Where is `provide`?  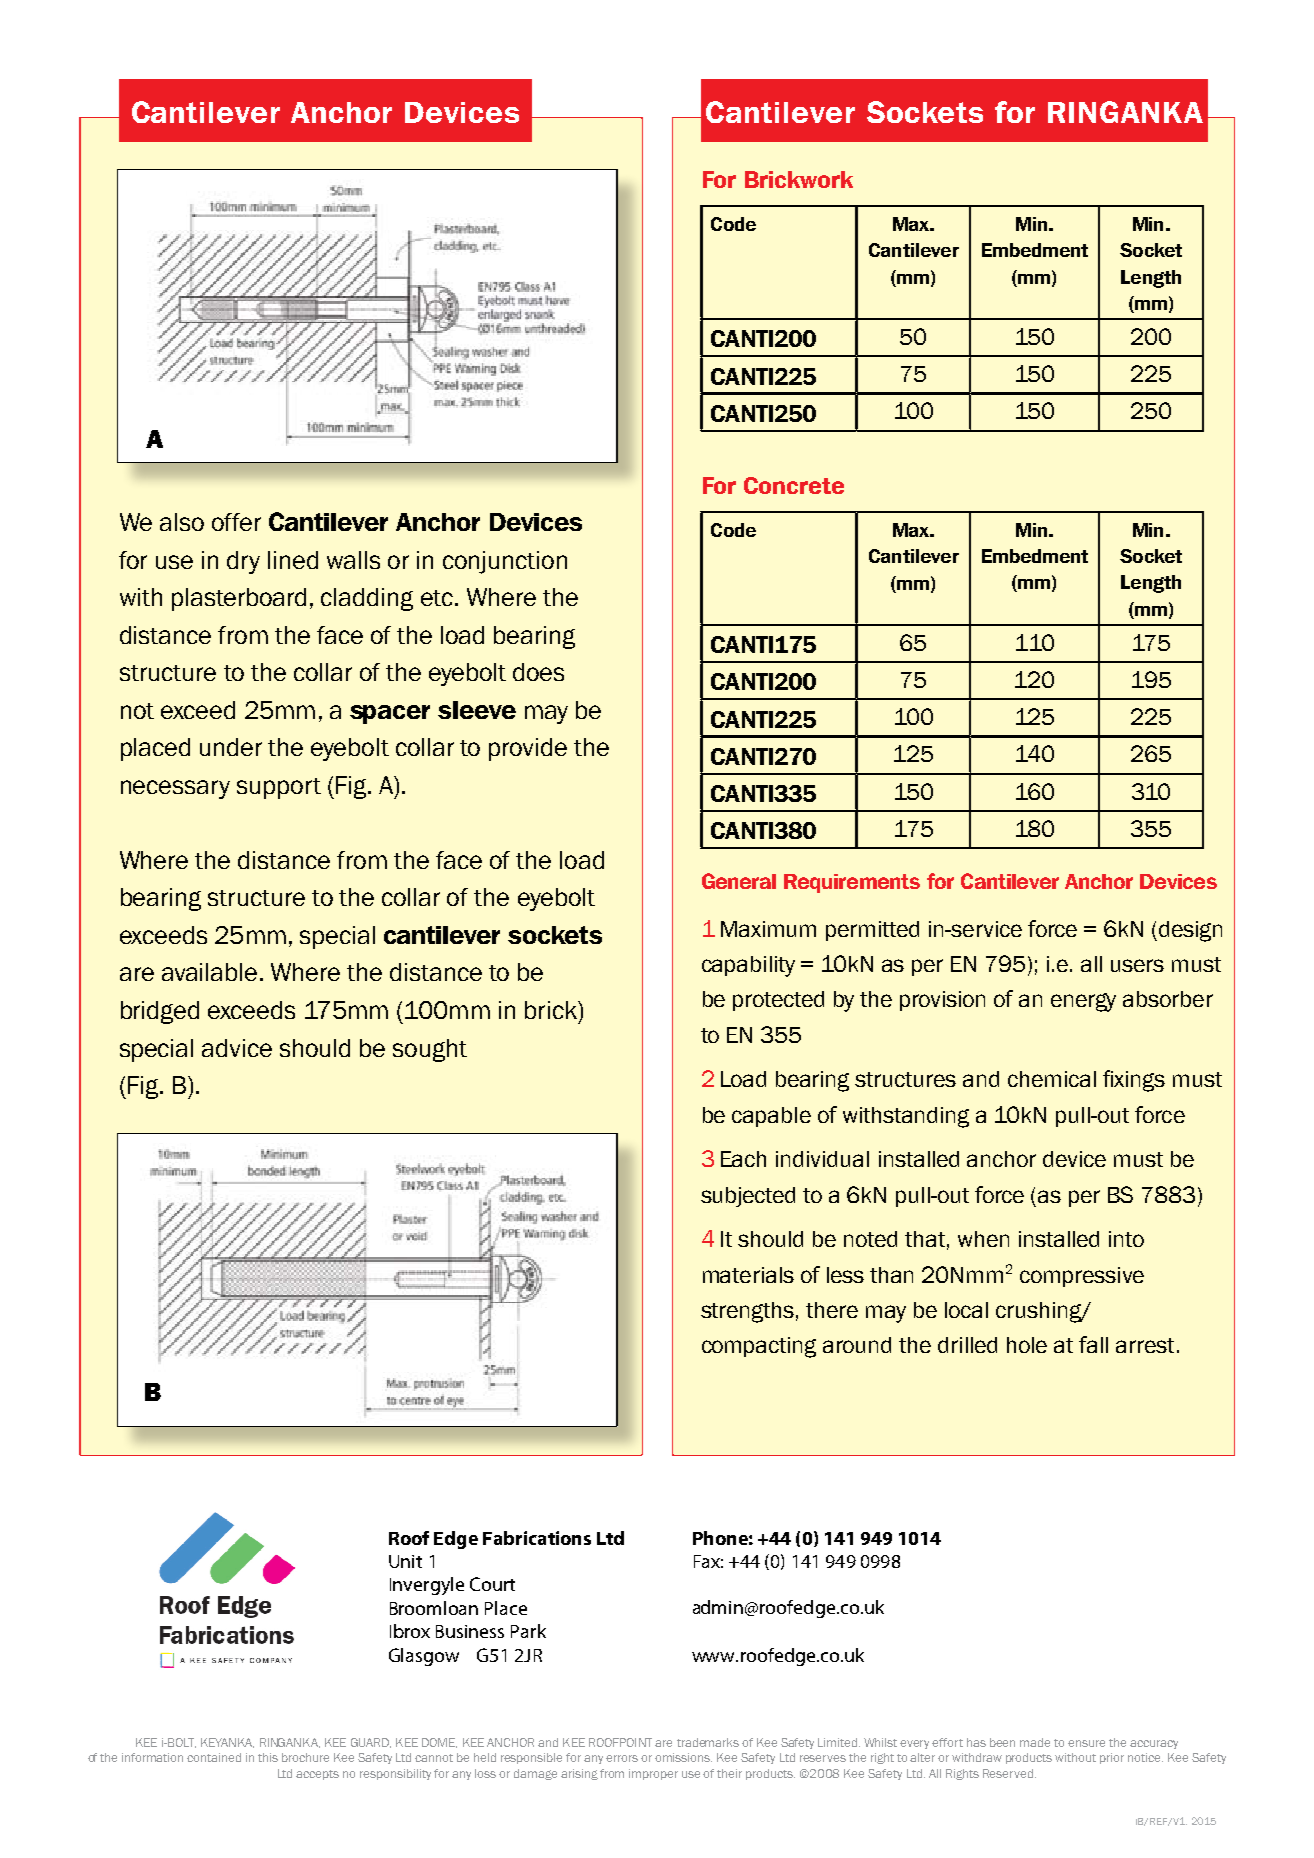 provide is located at coordinates (528, 749).
